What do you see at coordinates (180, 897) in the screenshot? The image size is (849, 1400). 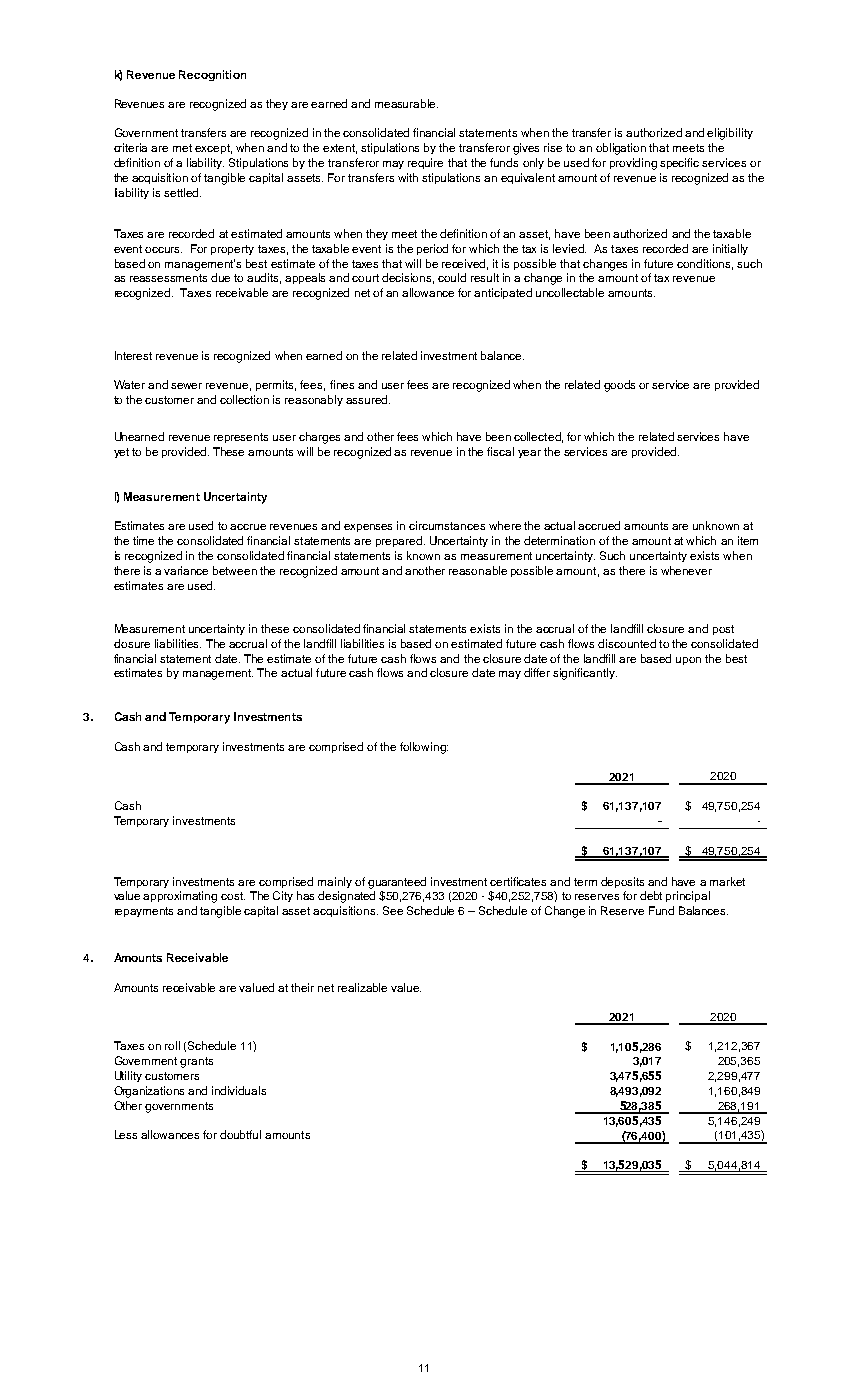 I see `approximating` at bounding box center [180, 897].
